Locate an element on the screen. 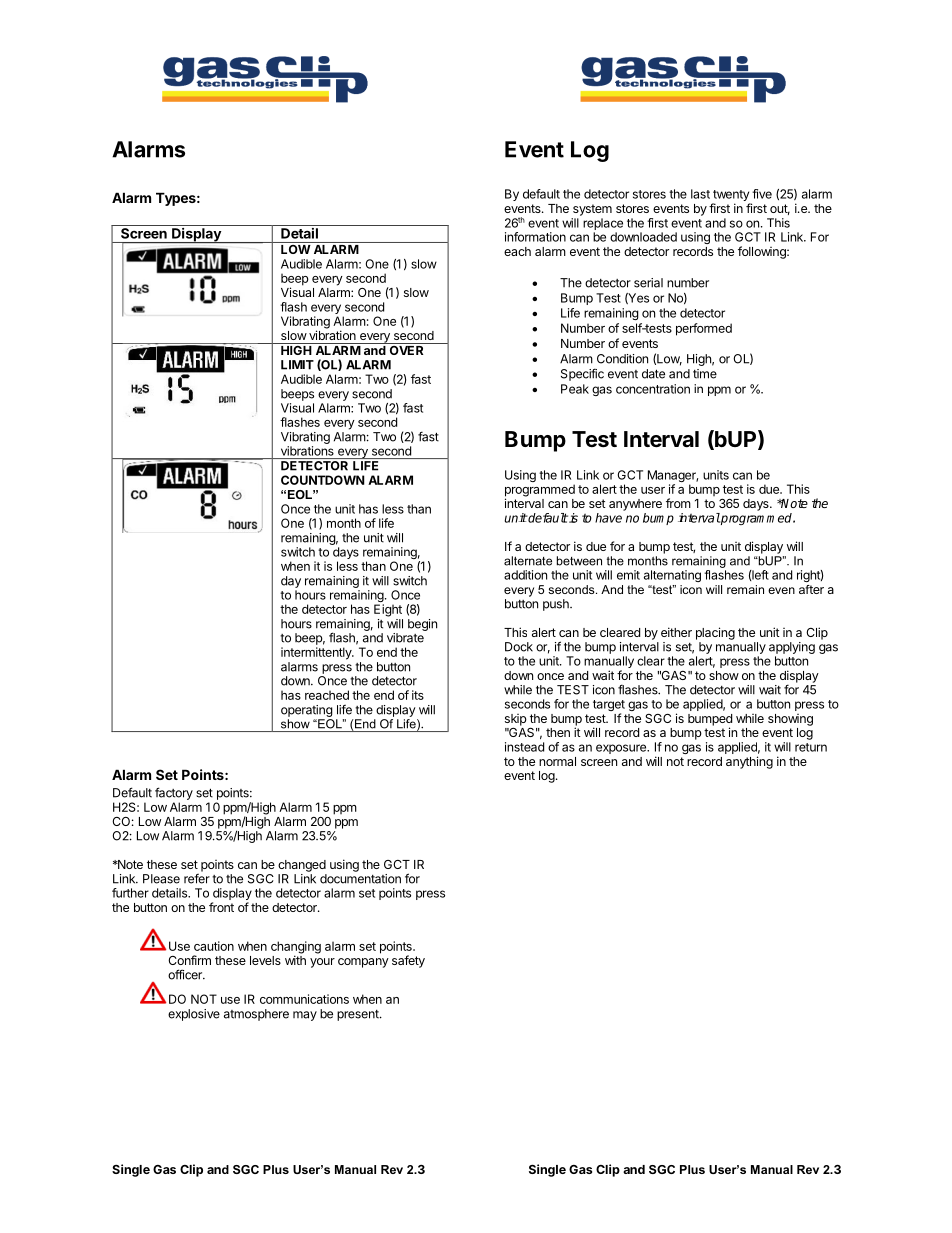 Image resolution: width=952 pixels, height=1233 pixels. twenty is located at coordinates (731, 197).
